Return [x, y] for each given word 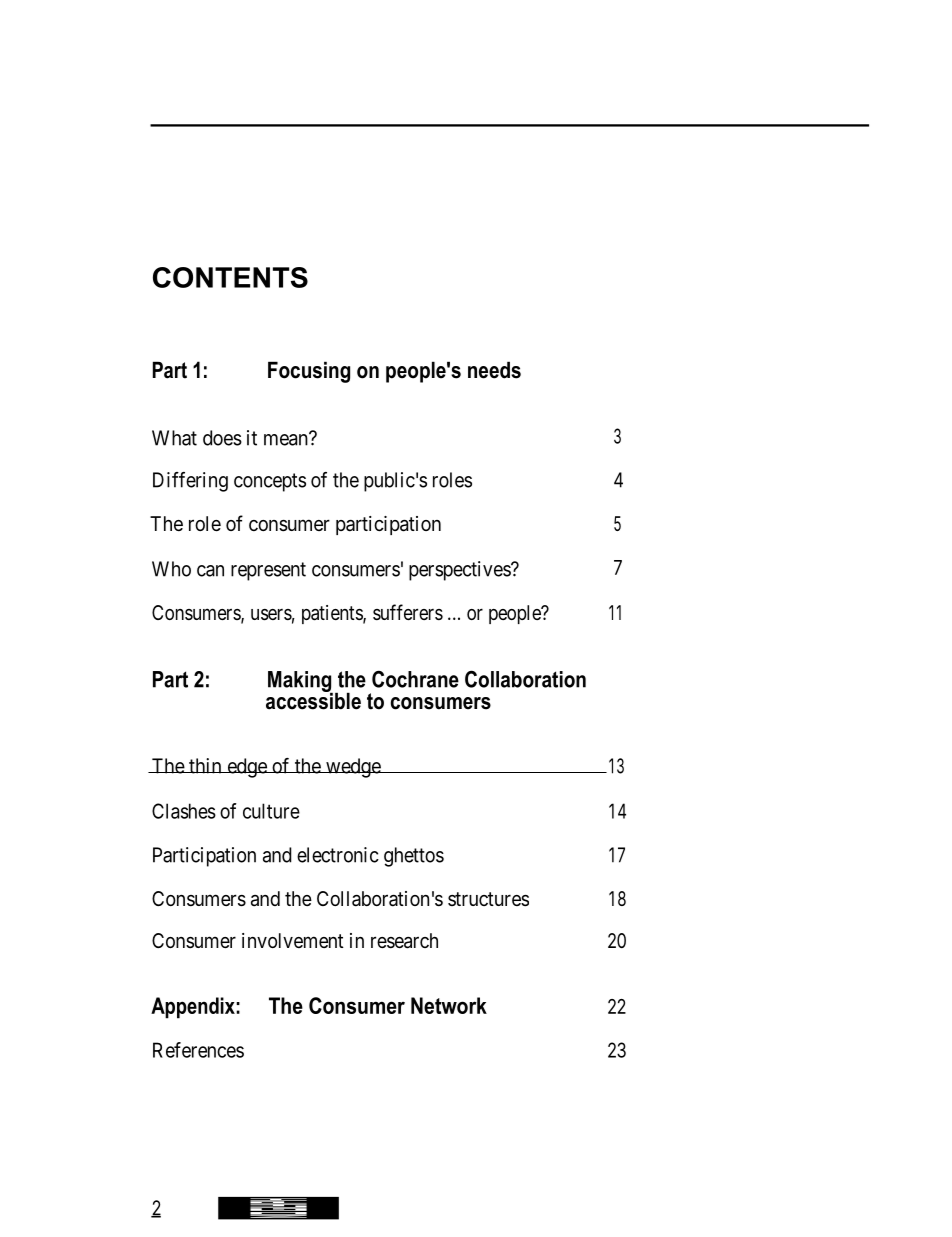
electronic [338, 855]
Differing [190, 482]
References [198, 1050]
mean [287, 439]
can [210, 571]
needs [494, 370]
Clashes [184, 811]
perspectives [460, 571]
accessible [313, 700]
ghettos [414, 857]
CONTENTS [230, 277]
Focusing [309, 372]
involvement [293, 940]
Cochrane [415, 679]
